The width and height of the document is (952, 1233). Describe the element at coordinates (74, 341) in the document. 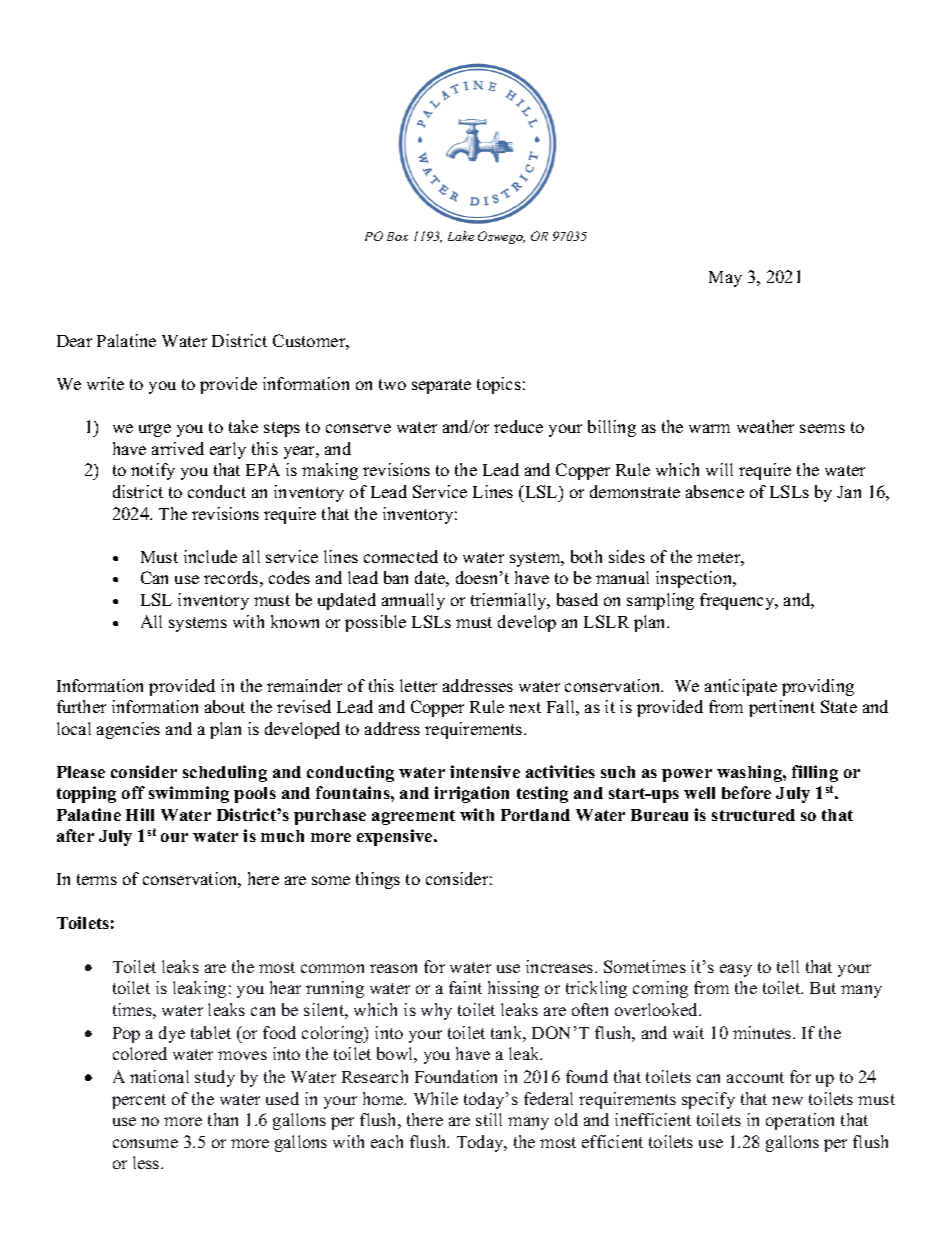

I see `Dear` at that location.
